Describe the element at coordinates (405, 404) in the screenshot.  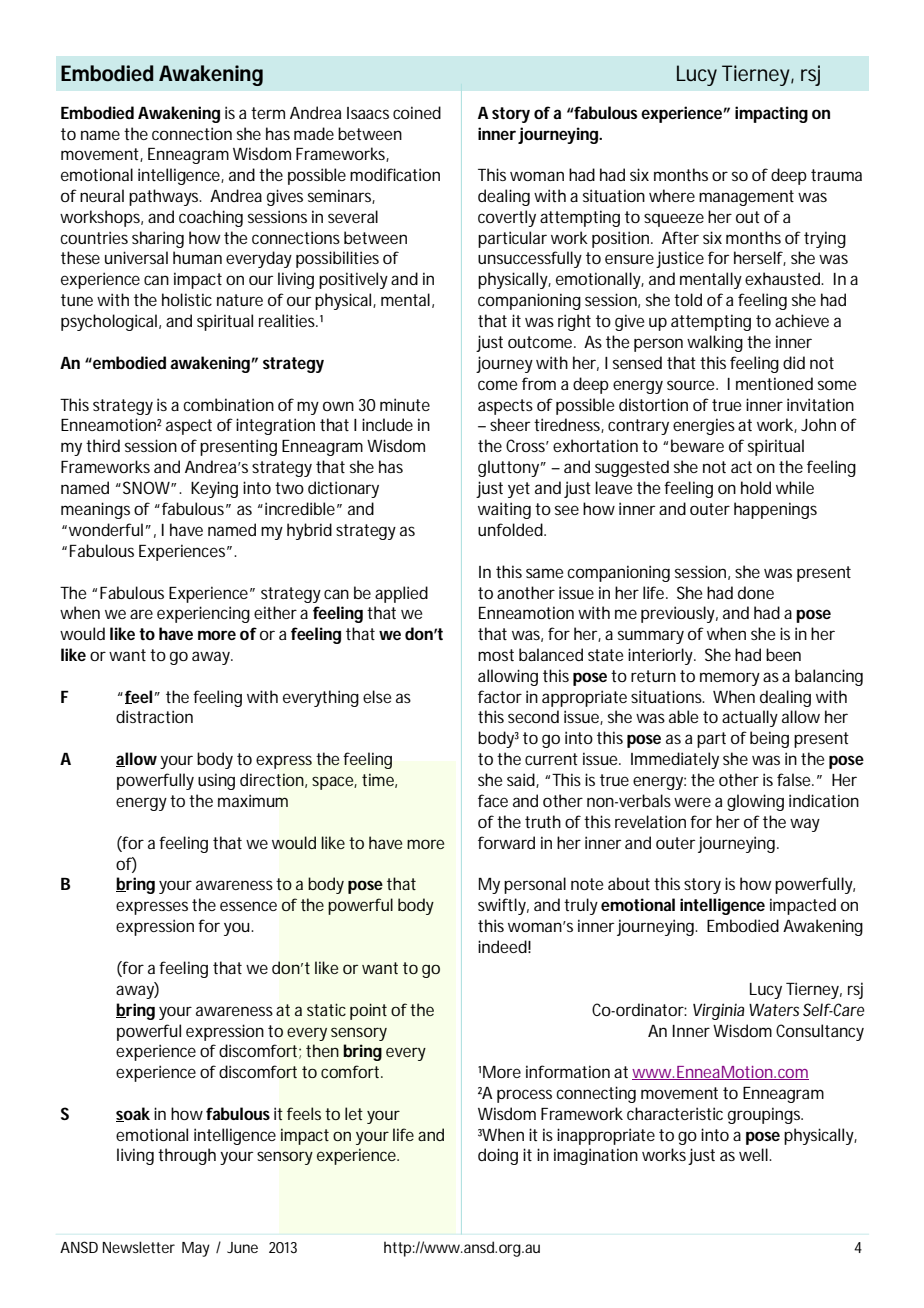
I see `minute` at that location.
